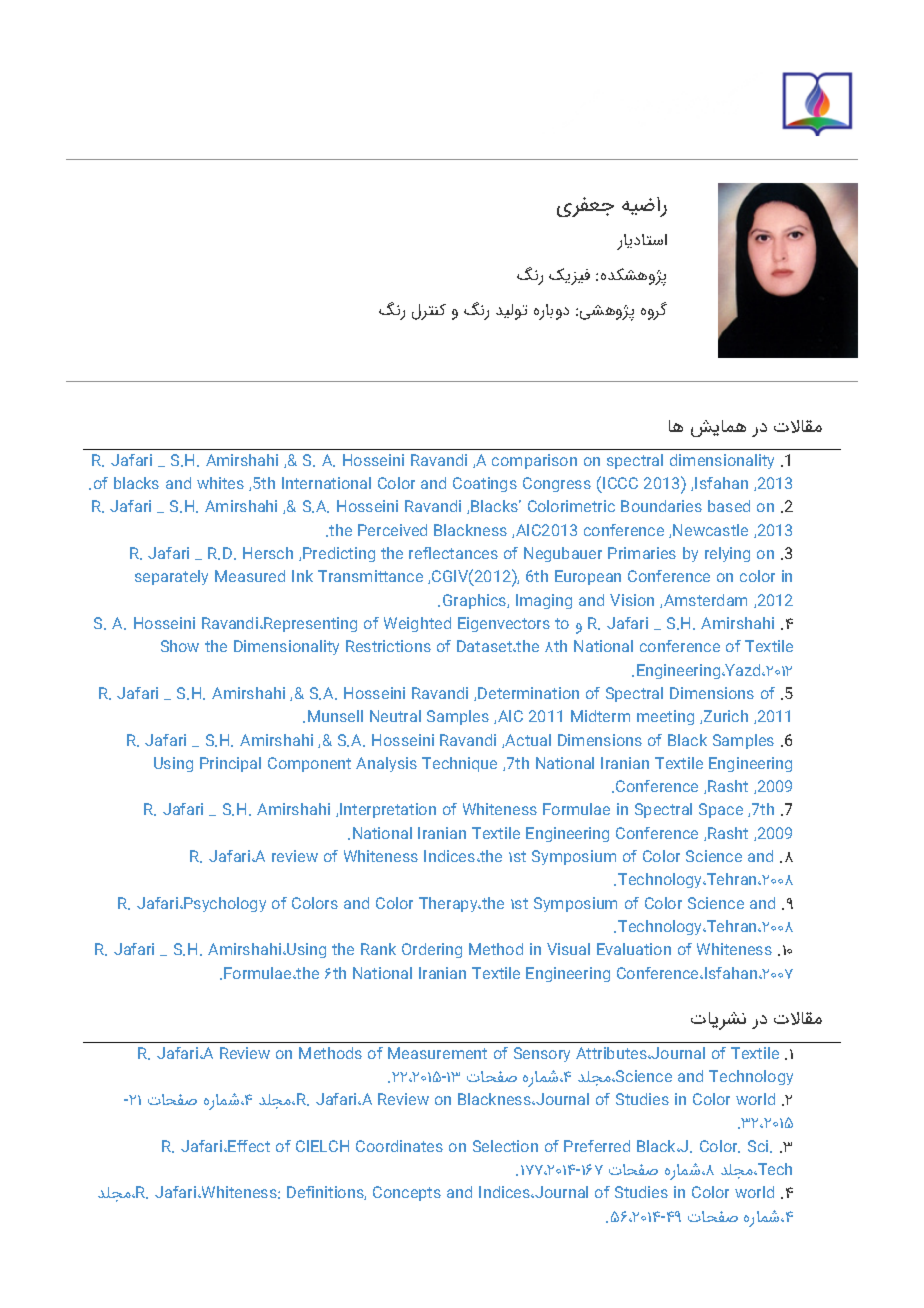 This screenshot has height=1308, width=924. What do you see at coordinates (661, 506) in the screenshot?
I see `Boundaries` at bounding box center [661, 506].
